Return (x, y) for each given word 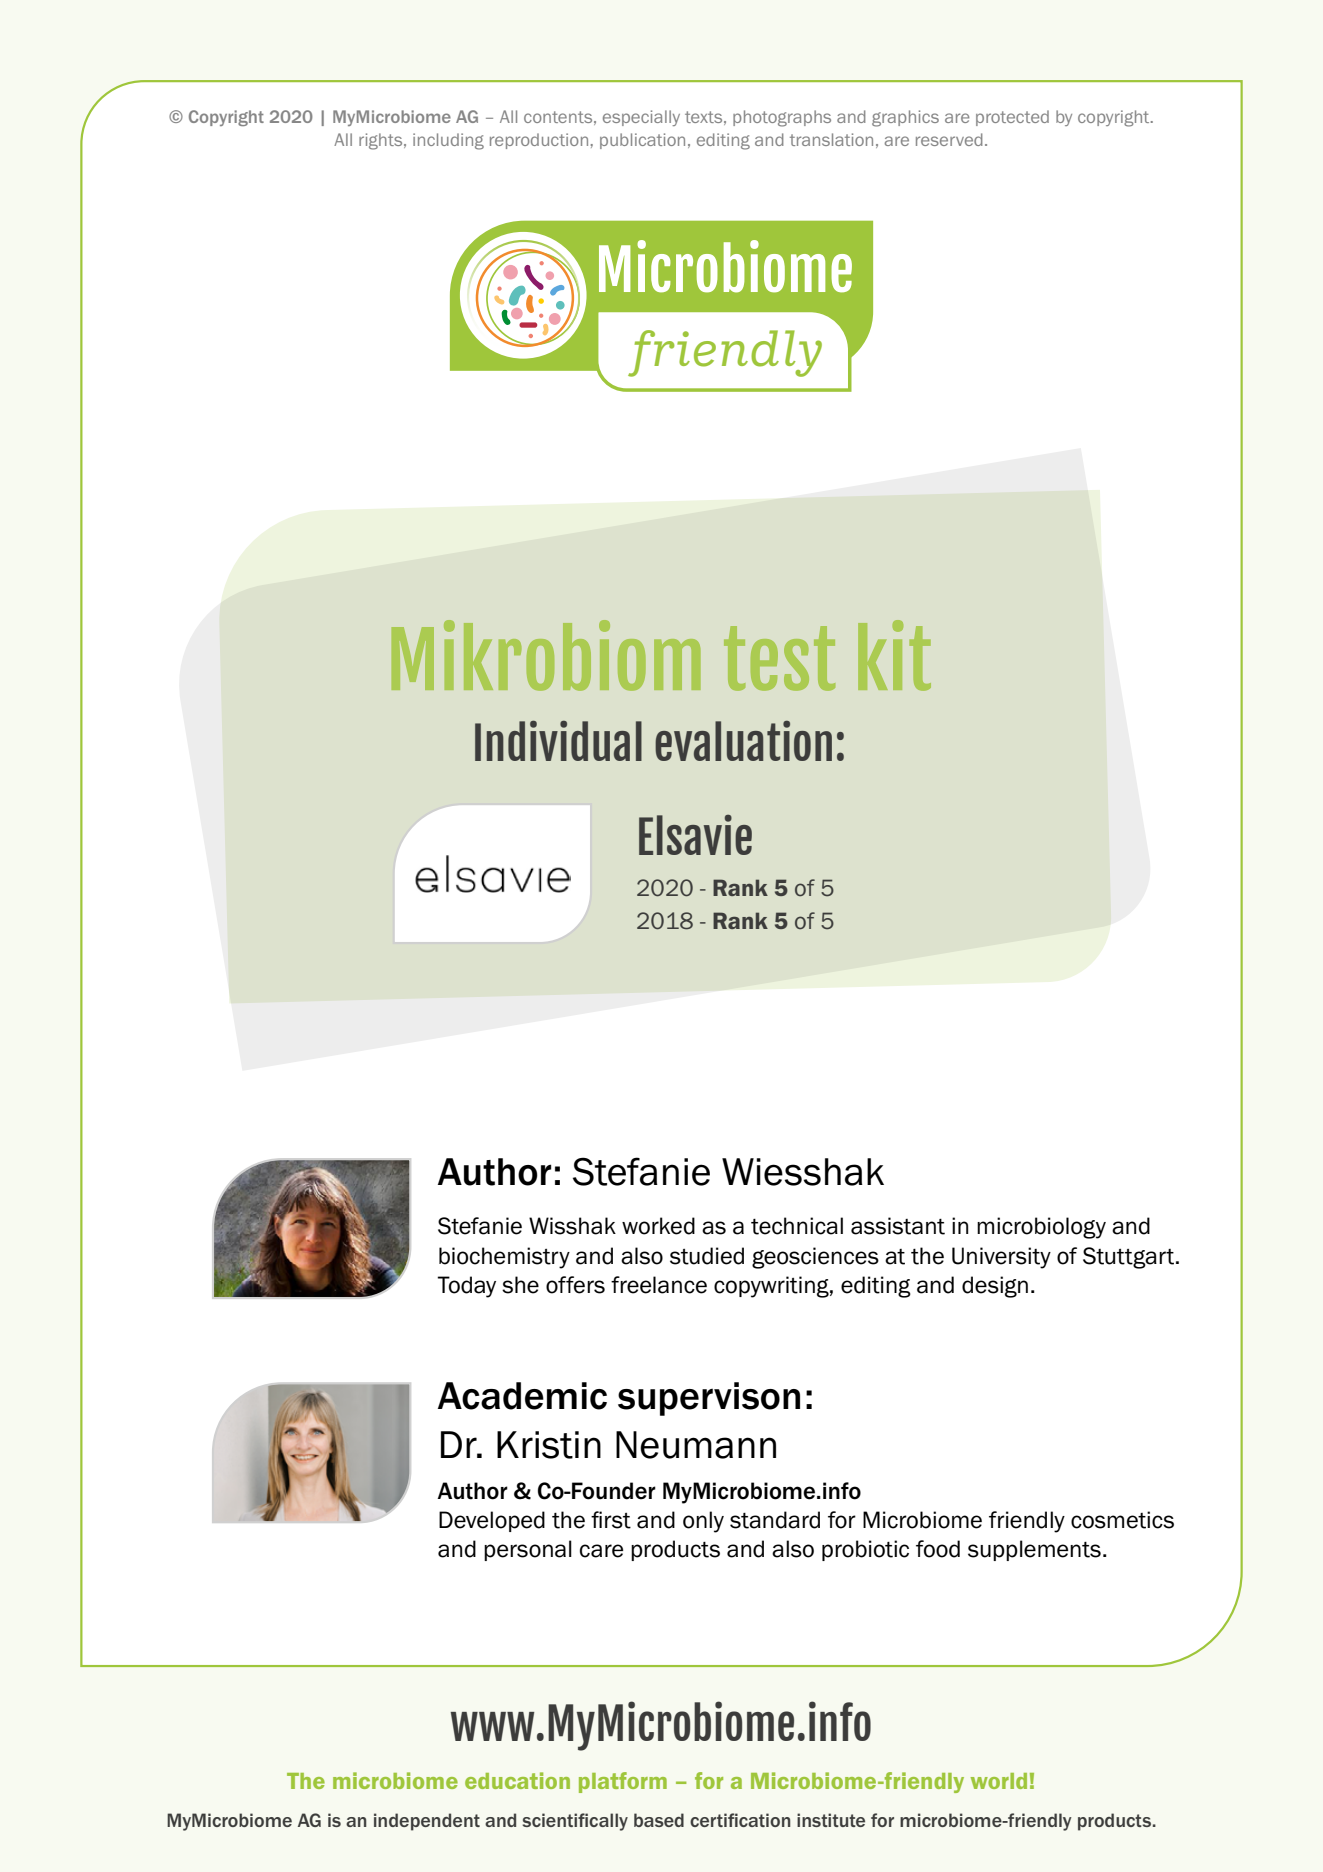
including (448, 141)
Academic (522, 1396)
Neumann (696, 1445)
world (999, 1781)
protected (1012, 118)
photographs (782, 118)
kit (894, 655)
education (517, 1780)
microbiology (1041, 1228)
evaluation (743, 741)
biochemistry (504, 1258)
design (995, 1287)
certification (740, 1820)
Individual (558, 741)
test (779, 658)
